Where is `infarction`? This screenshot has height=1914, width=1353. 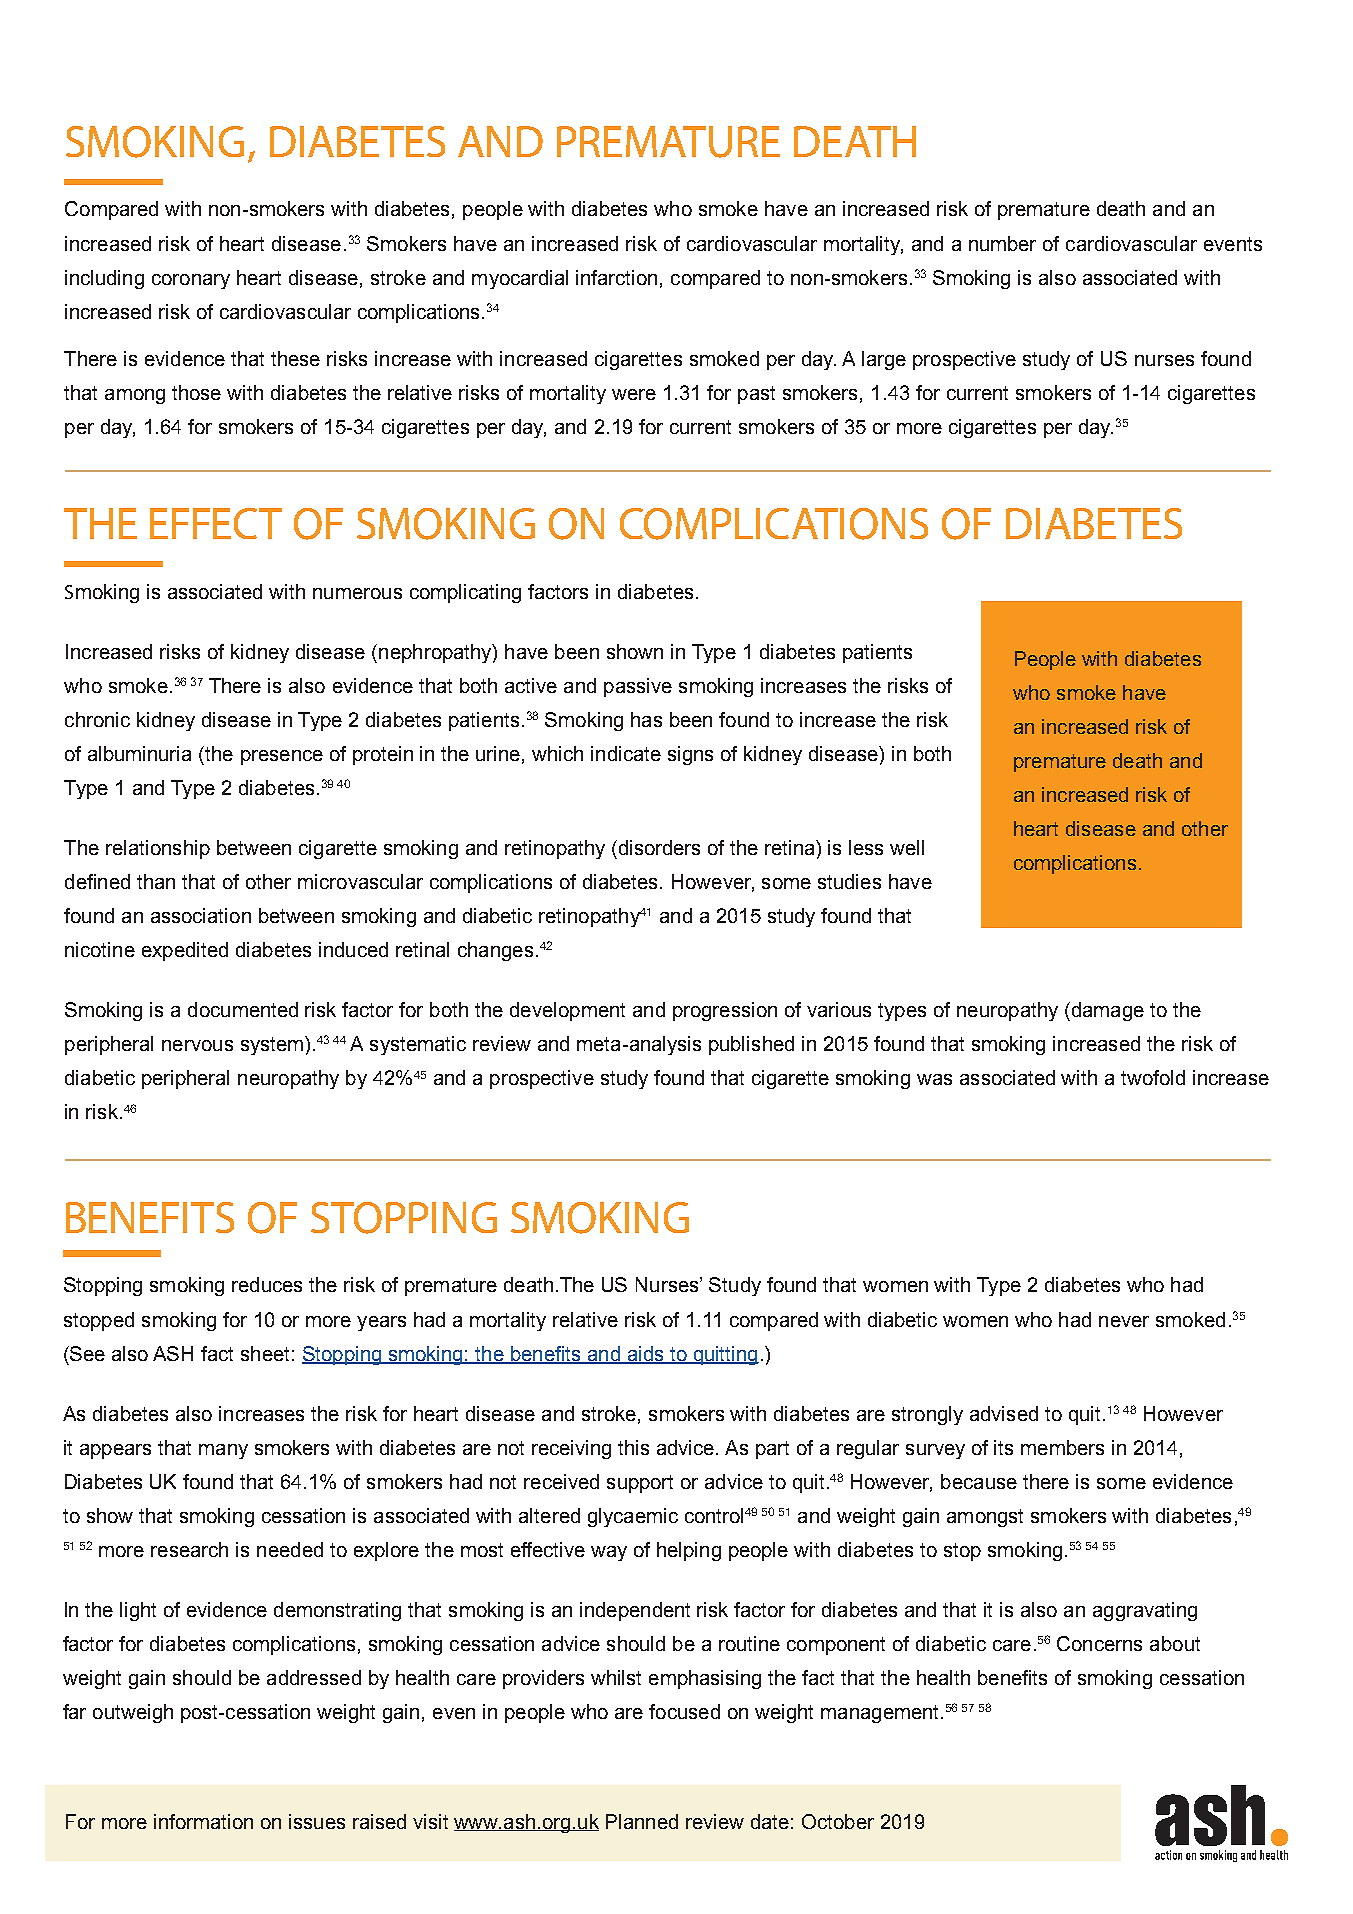 infarction is located at coordinates (616, 277).
